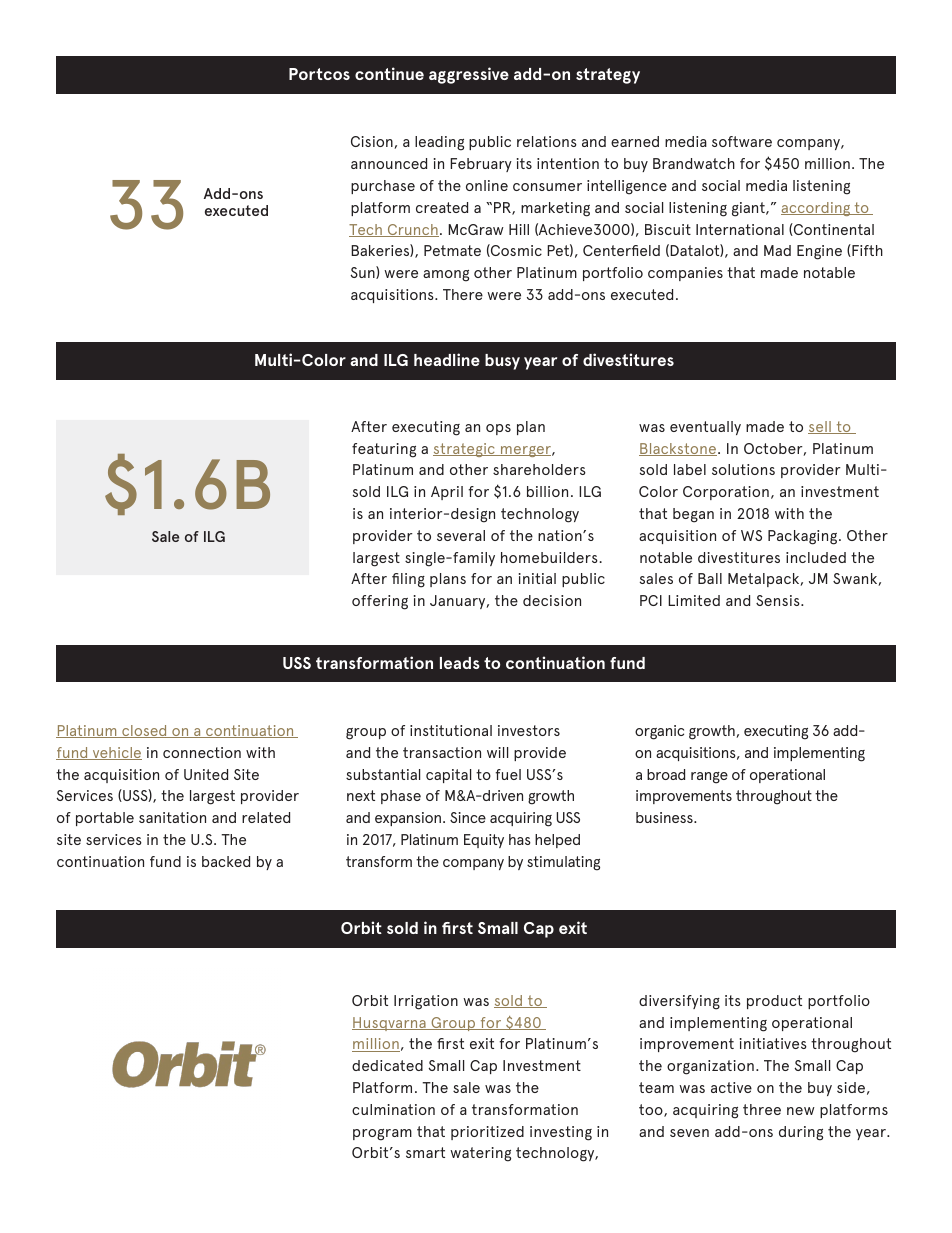 This screenshot has height=1233, width=952. What do you see at coordinates (363, 272) in the screenshot?
I see `Sun` at bounding box center [363, 272].
